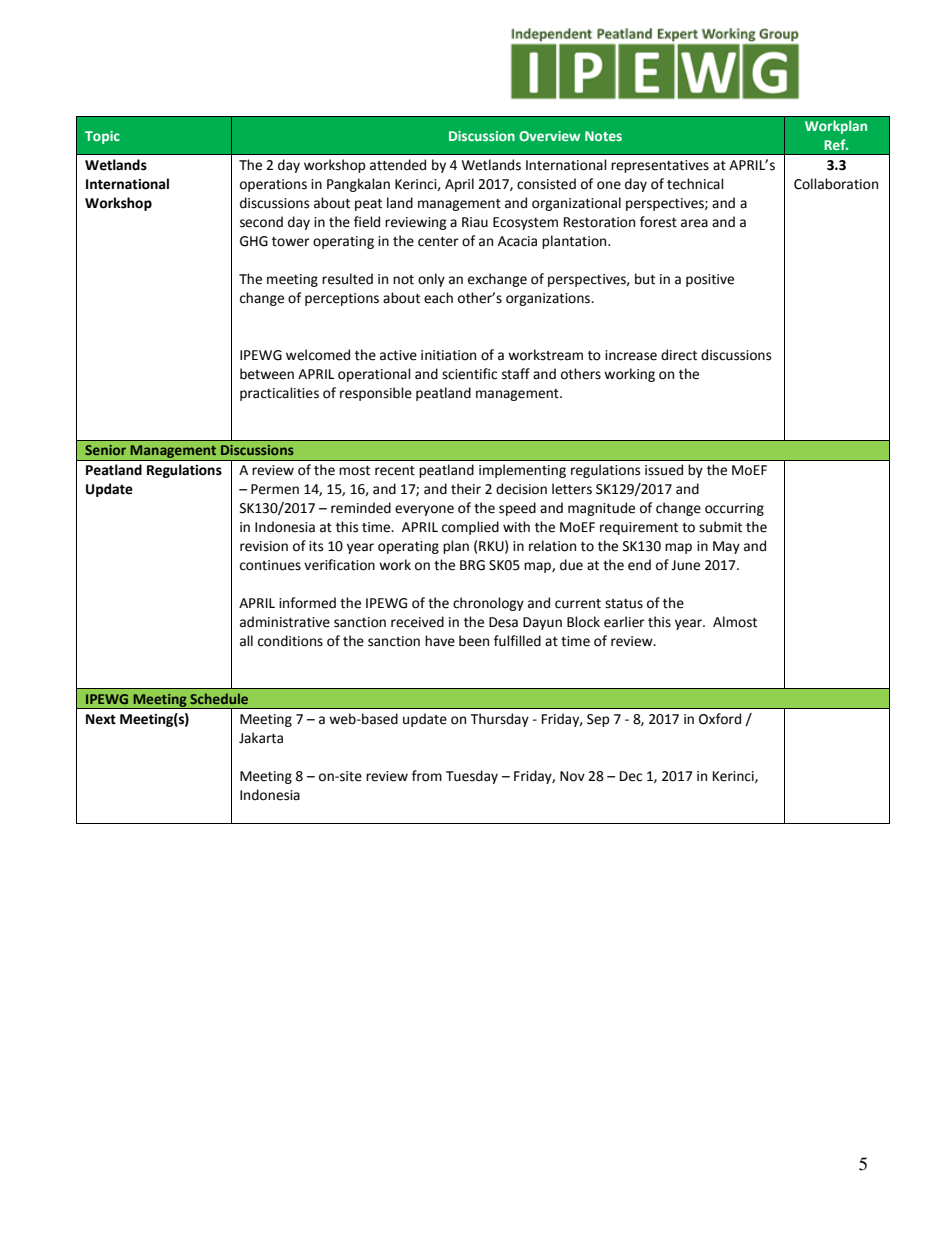 The height and width of the document is (1233, 952). Describe the element at coordinates (398, 165) in the document. I see `attended` at that location.
